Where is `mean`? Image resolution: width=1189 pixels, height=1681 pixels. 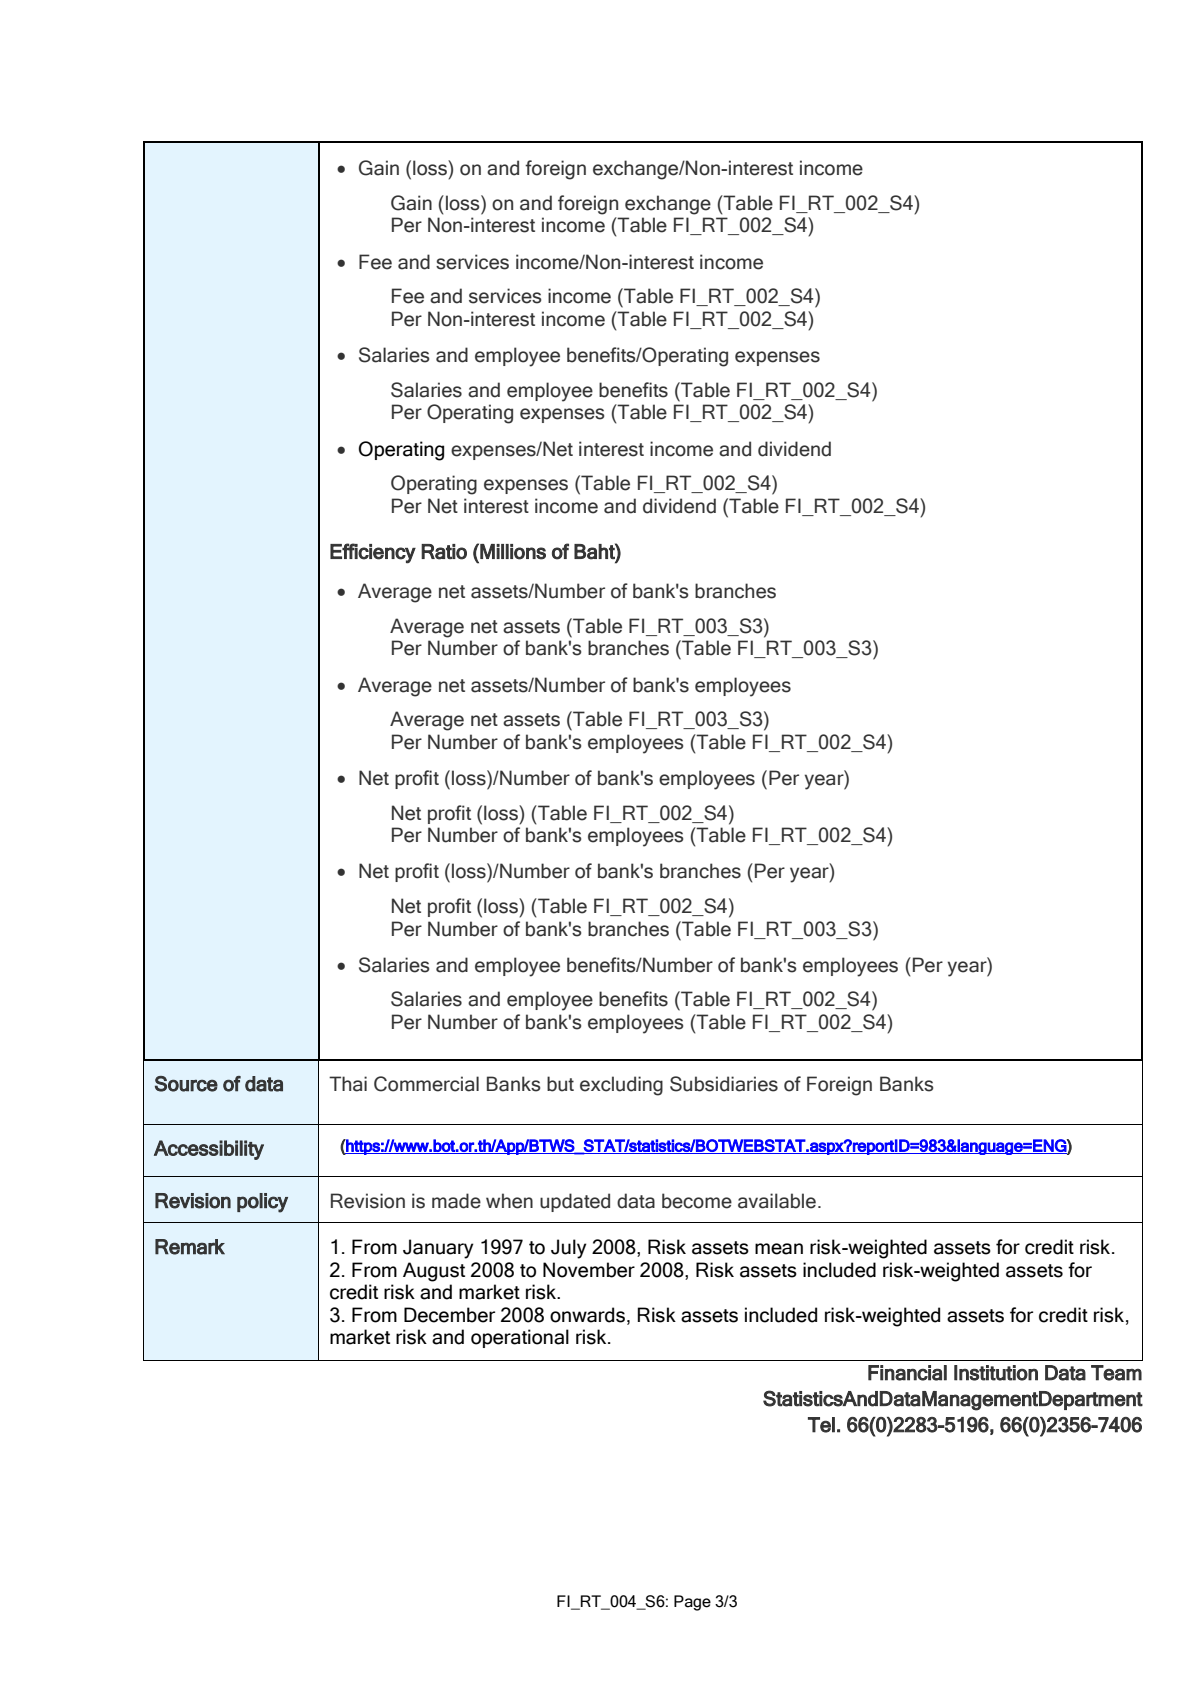
mean is located at coordinates (779, 1249).
